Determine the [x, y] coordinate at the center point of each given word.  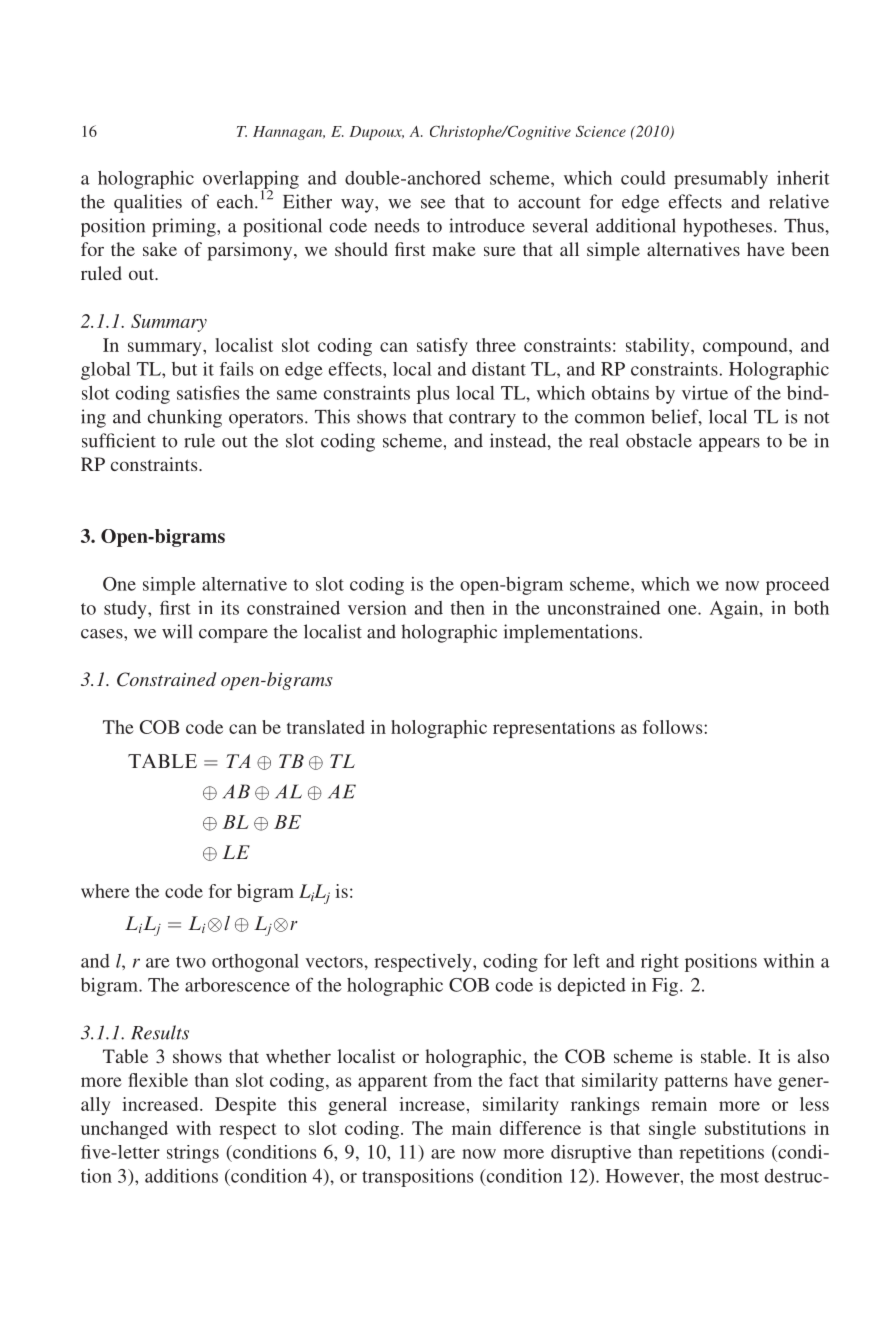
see [433, 204]
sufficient [119, 440]
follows [674, 727]
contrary [482, 420]
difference [540, 1128]
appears [729, 445]
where [105, 891]
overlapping [251, 181]
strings [193, 1154]
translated [326, 727]
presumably [721, 180]
